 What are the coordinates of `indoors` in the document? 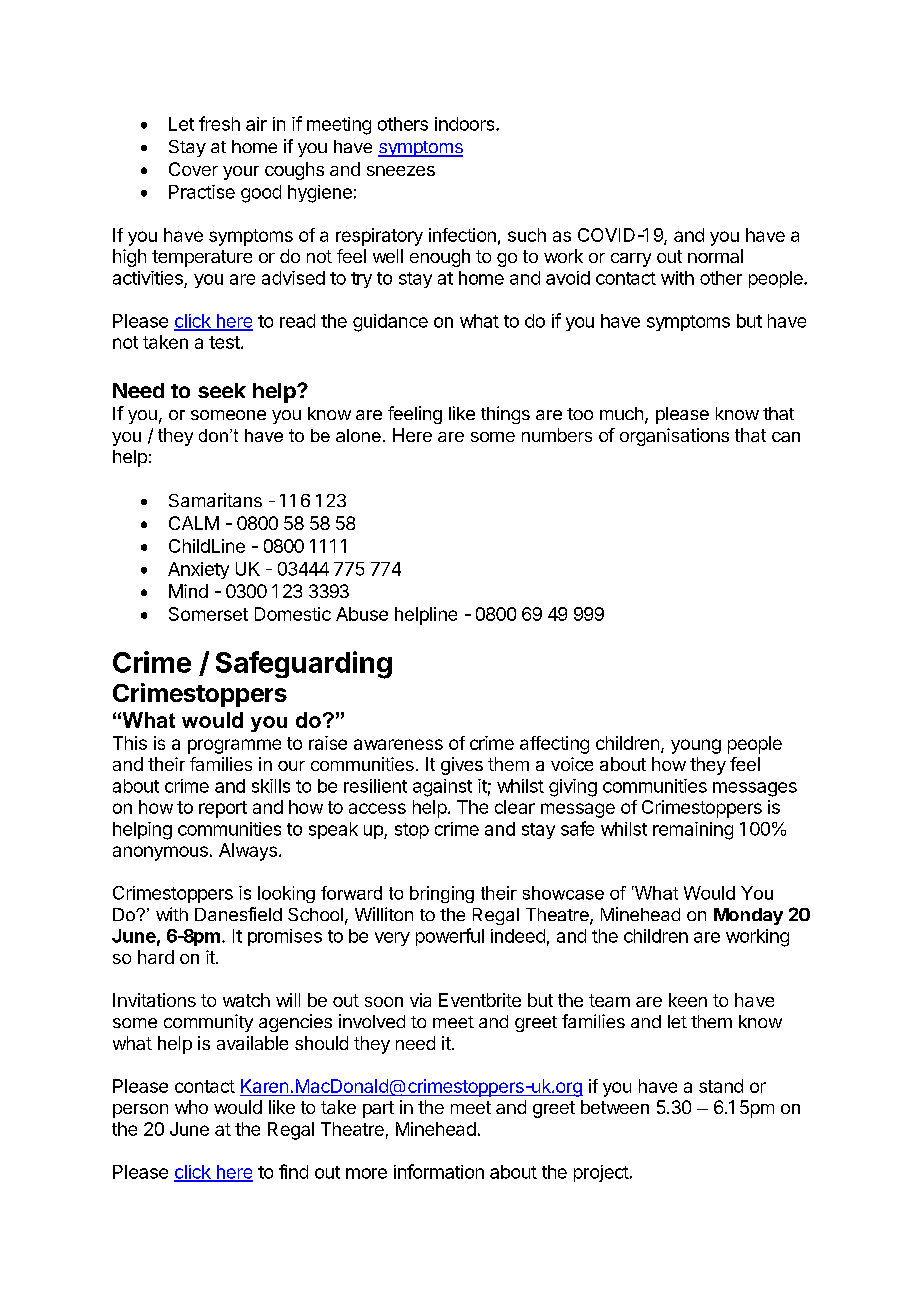 It's located at (466, 124).
